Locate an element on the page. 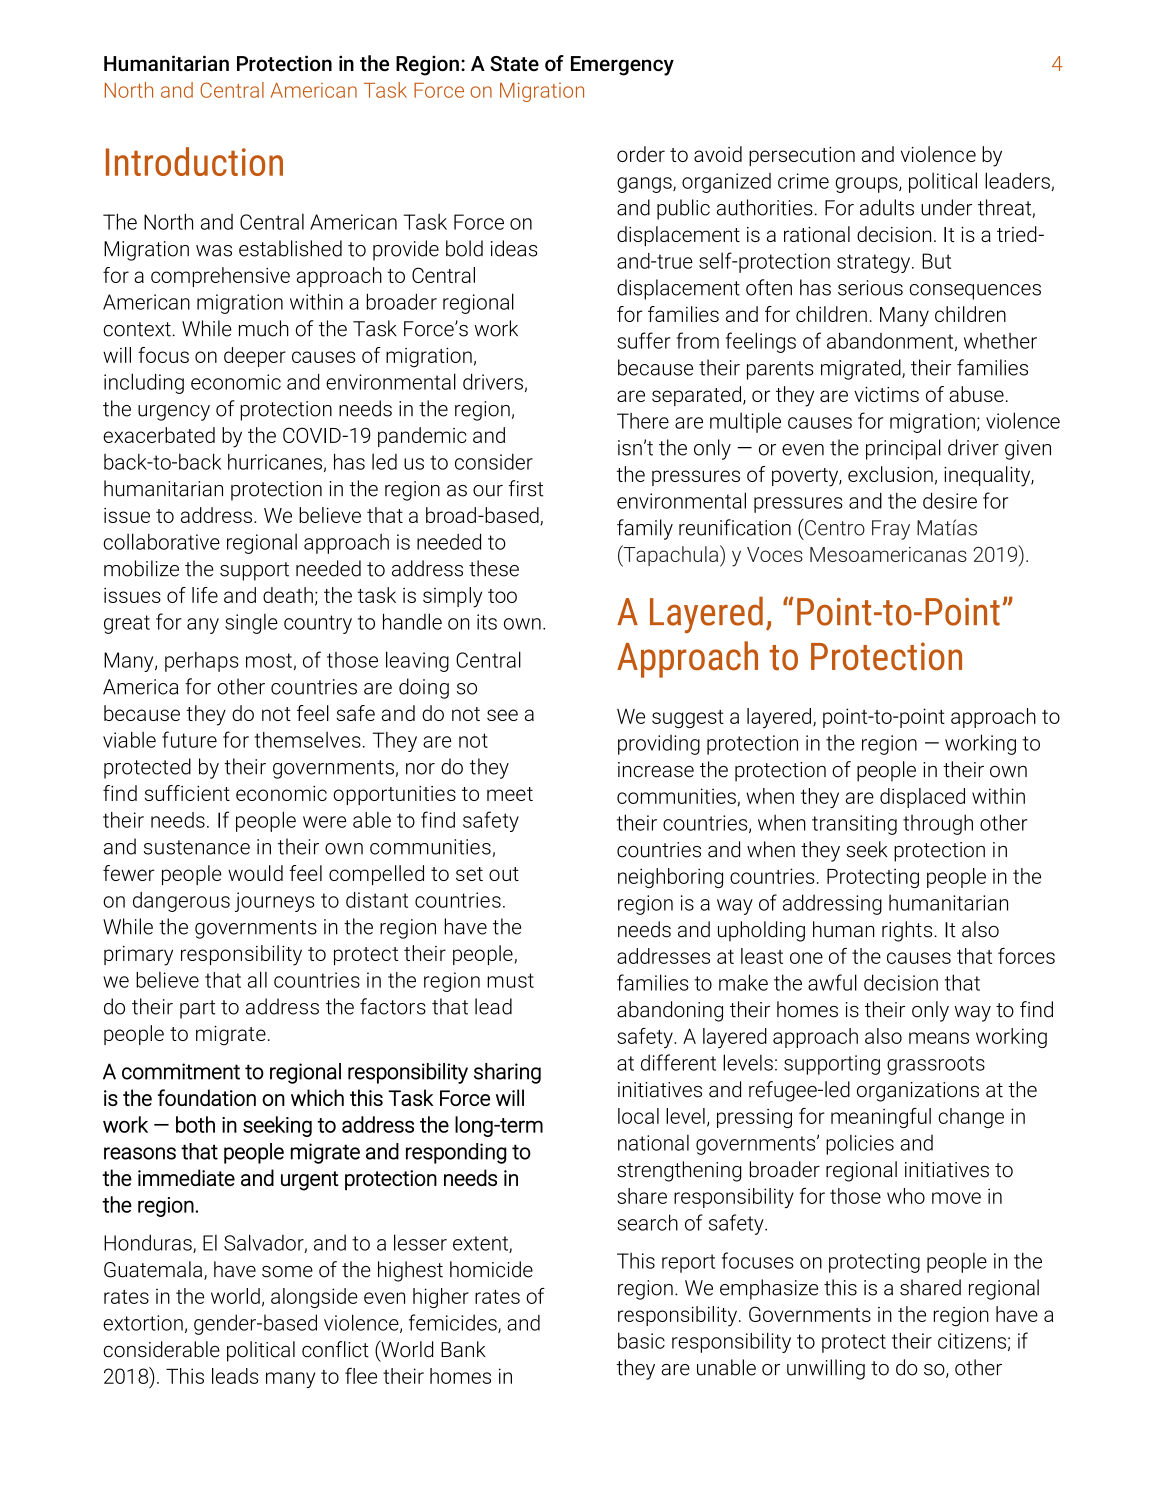 This page has height=1508, width=1165. groups is located at coordinates (867, 185).
